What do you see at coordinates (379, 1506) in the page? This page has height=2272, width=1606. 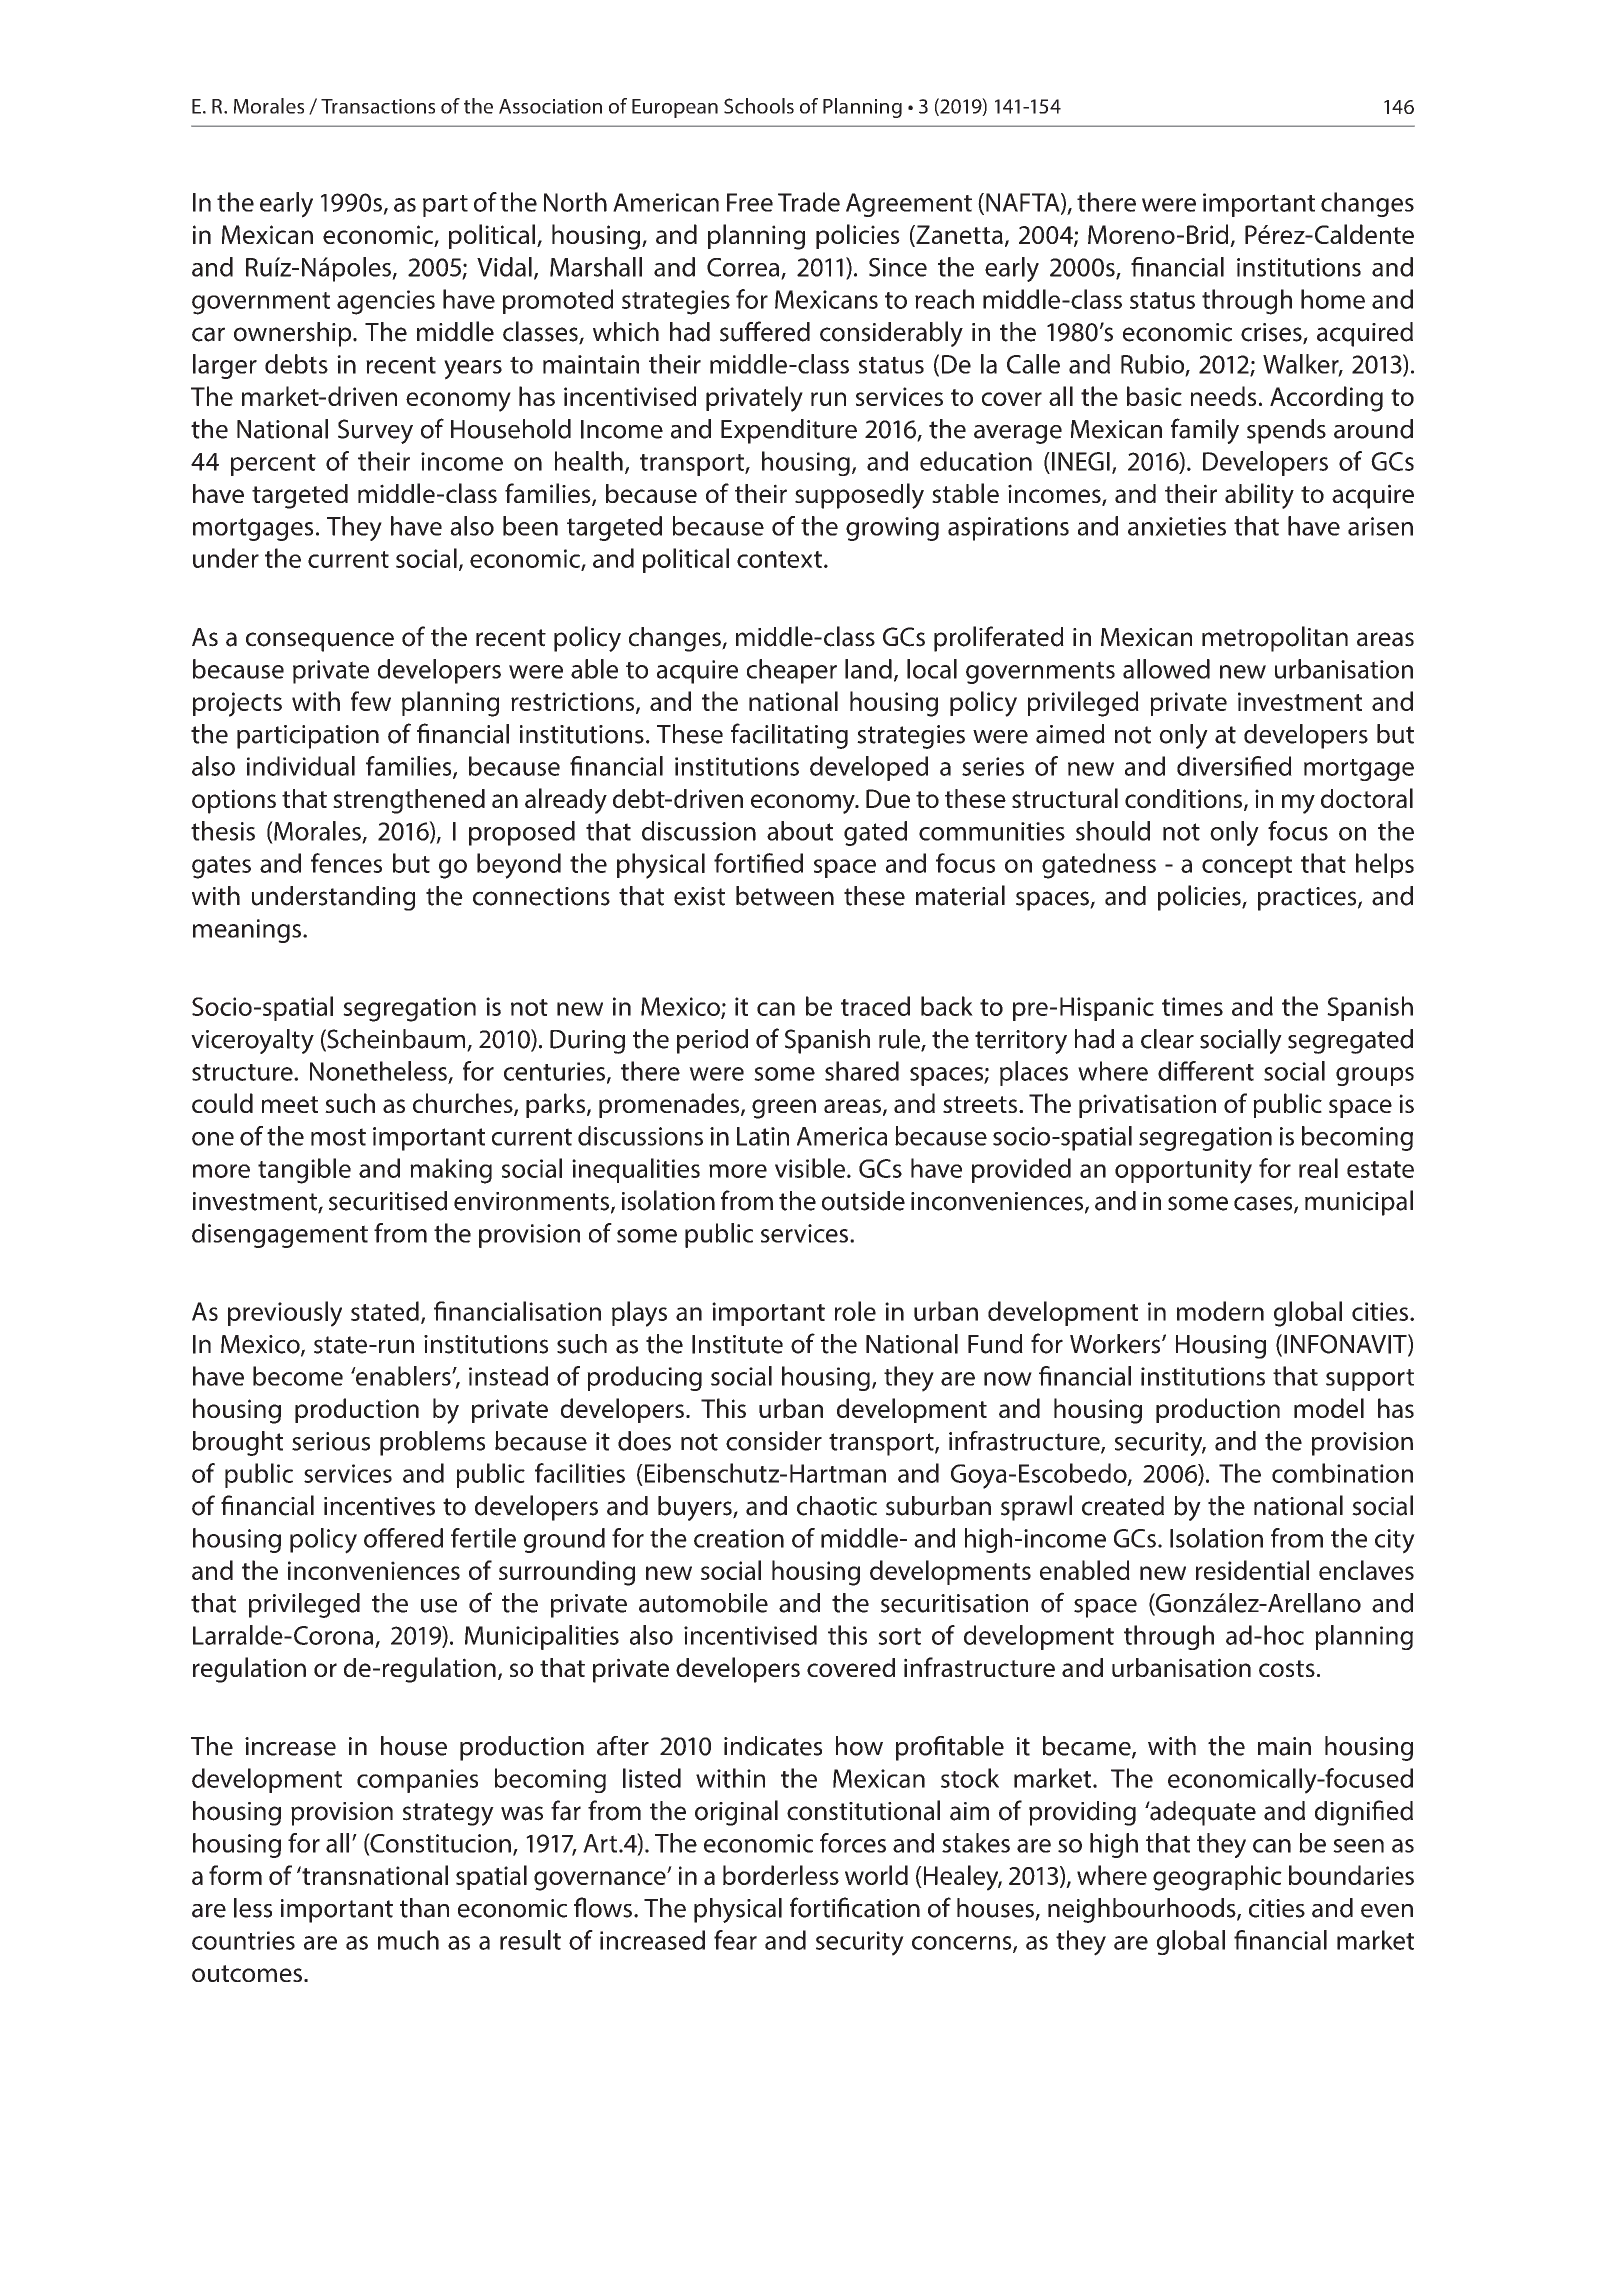 I see `incentives` at bounding box center [379, 1506].
